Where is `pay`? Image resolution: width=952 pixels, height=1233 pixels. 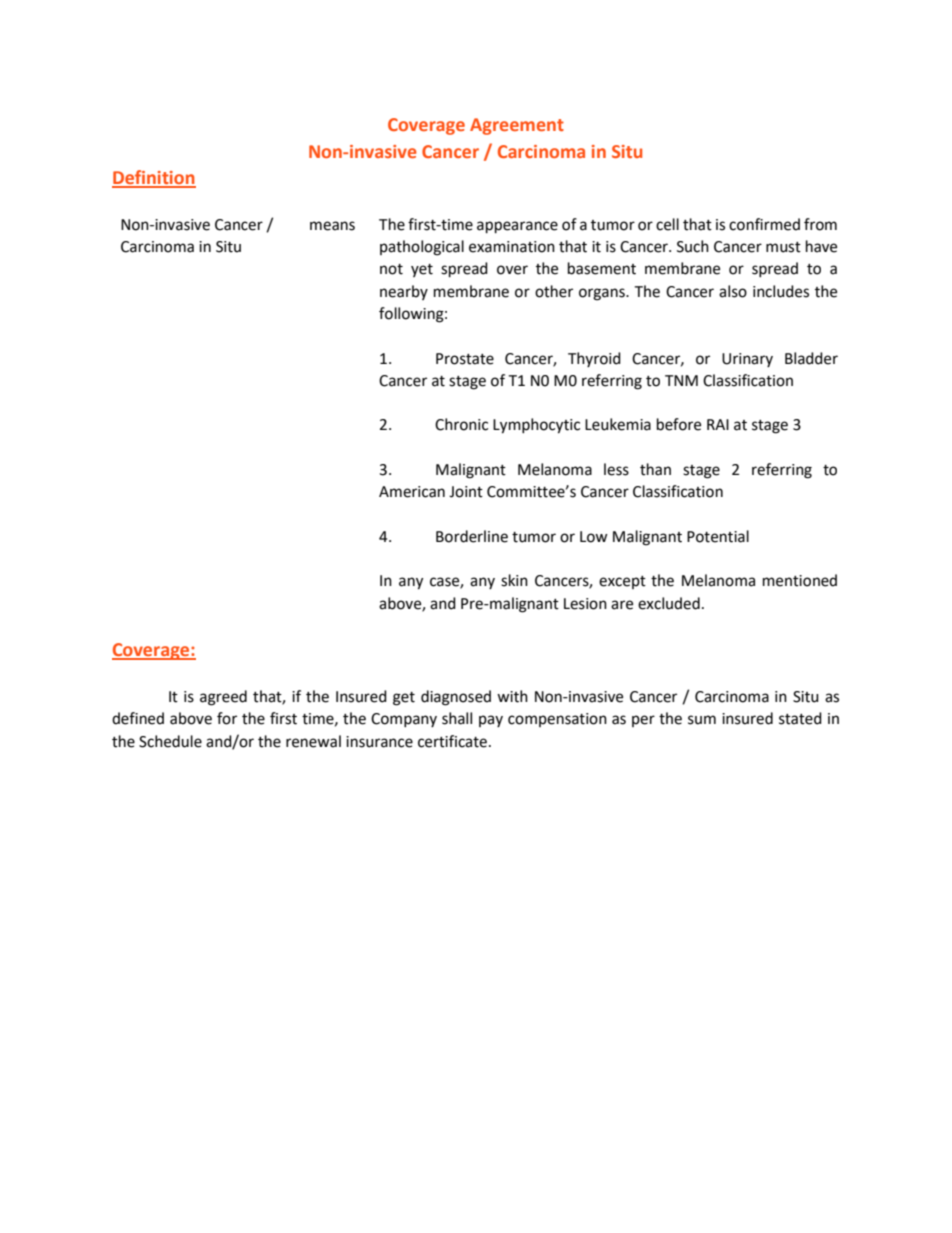
pay is located at coordinates (491, 721).
